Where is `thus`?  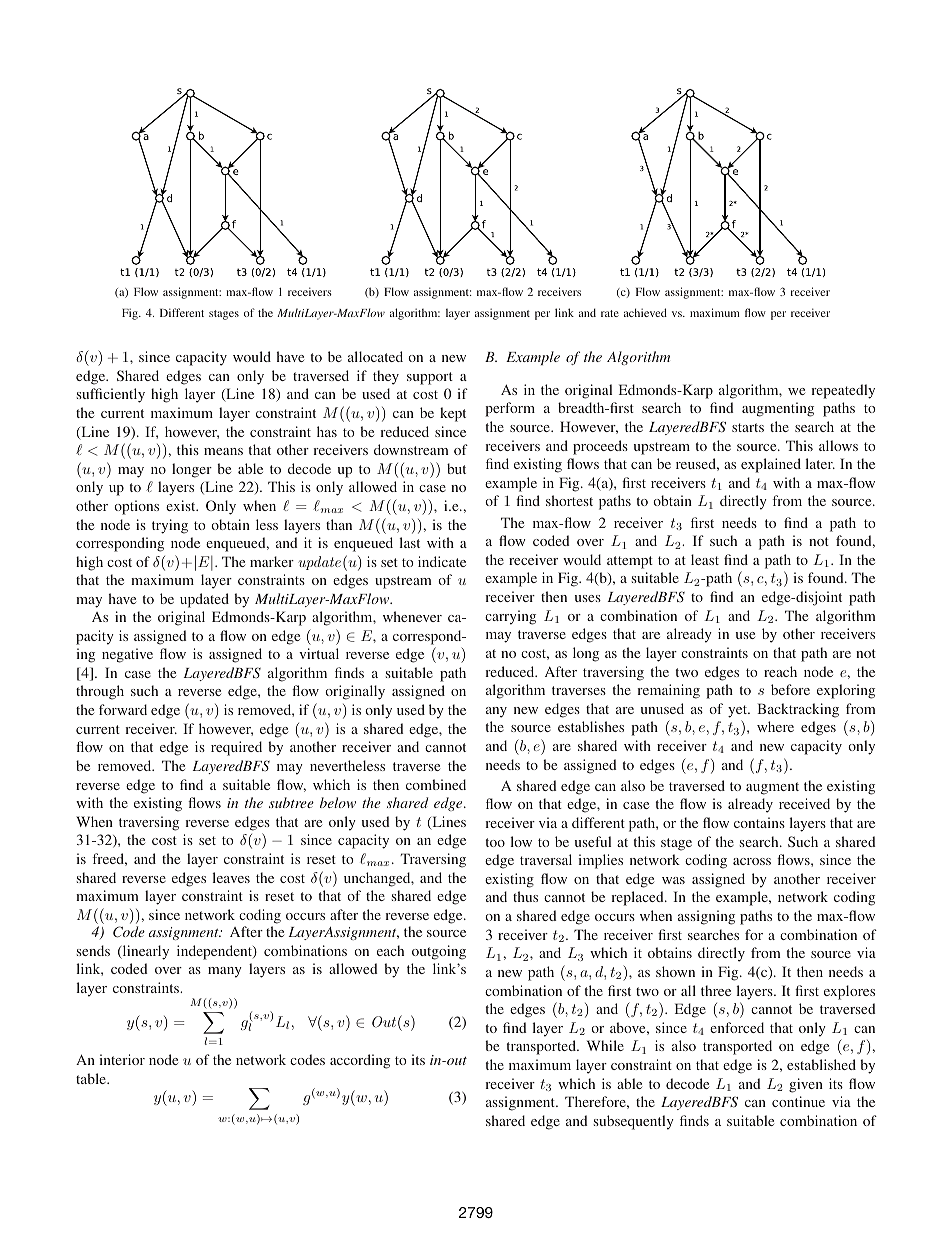 thus is located at coordinates (525, 896).
